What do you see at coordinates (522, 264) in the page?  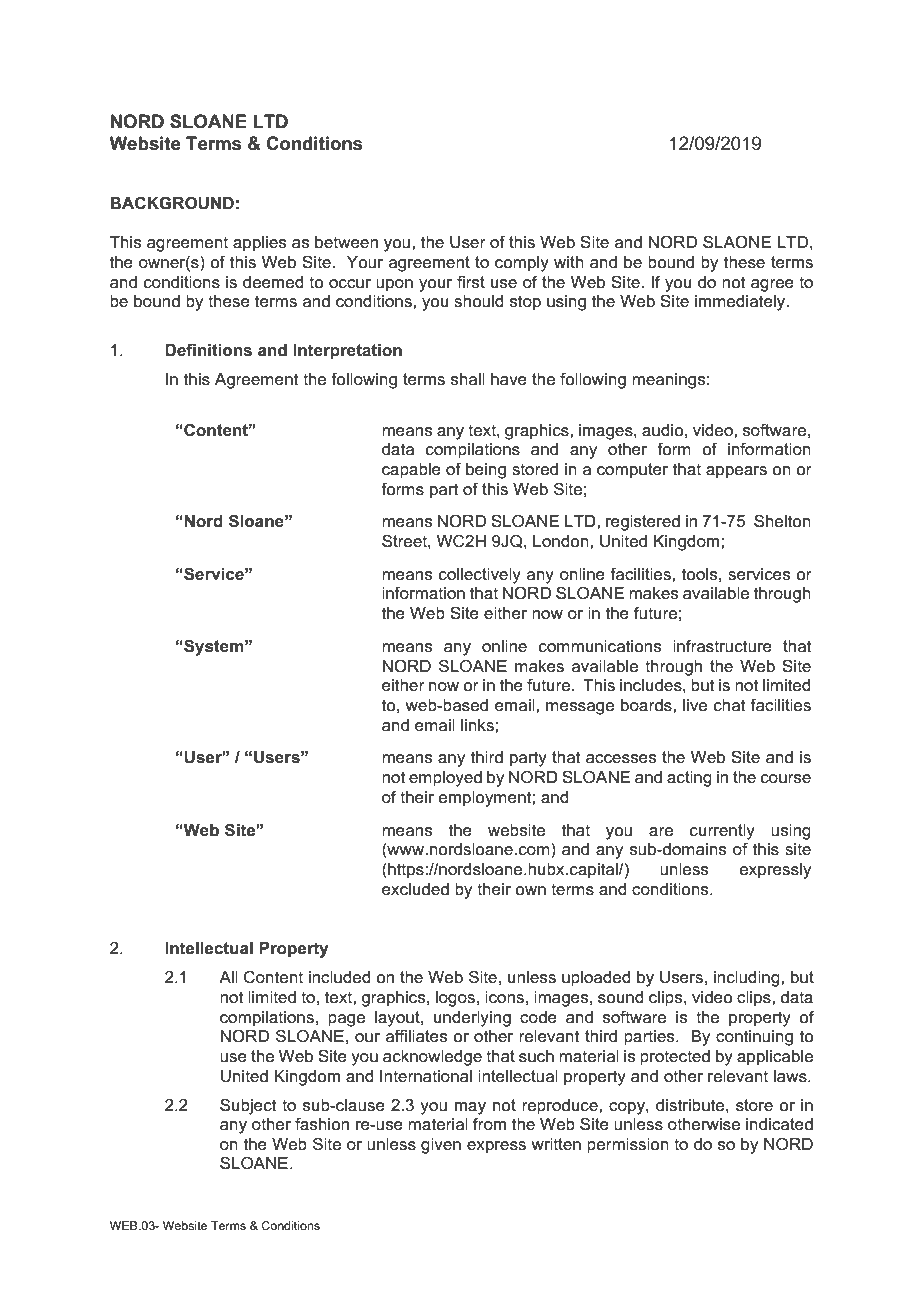 I see `comply` at bounding box center [522, 264].
